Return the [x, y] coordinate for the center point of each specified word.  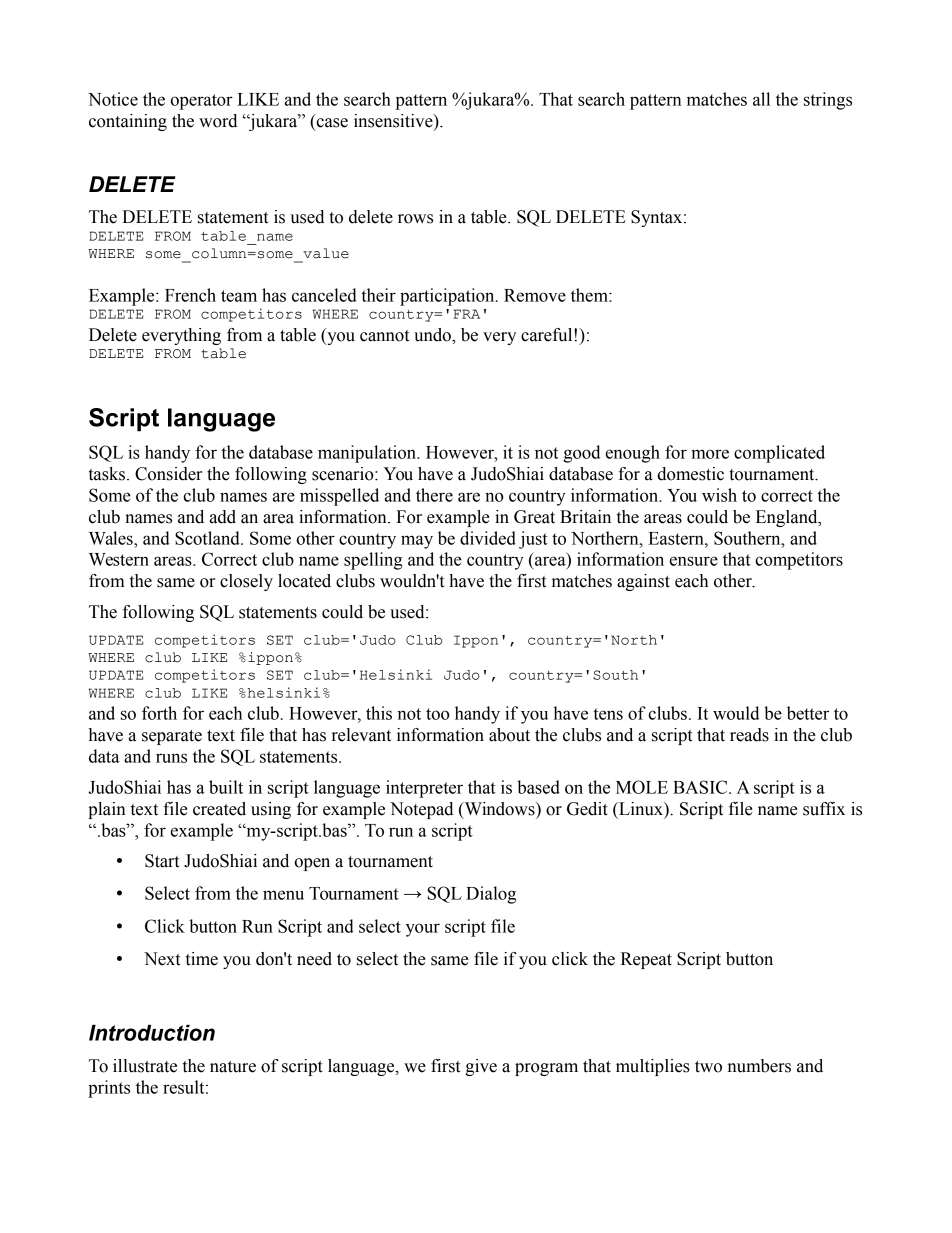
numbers [759, 1066]
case [331, 124]
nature [233, 1067]
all [761, 99]
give [481, 1067]
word [218, 121]
